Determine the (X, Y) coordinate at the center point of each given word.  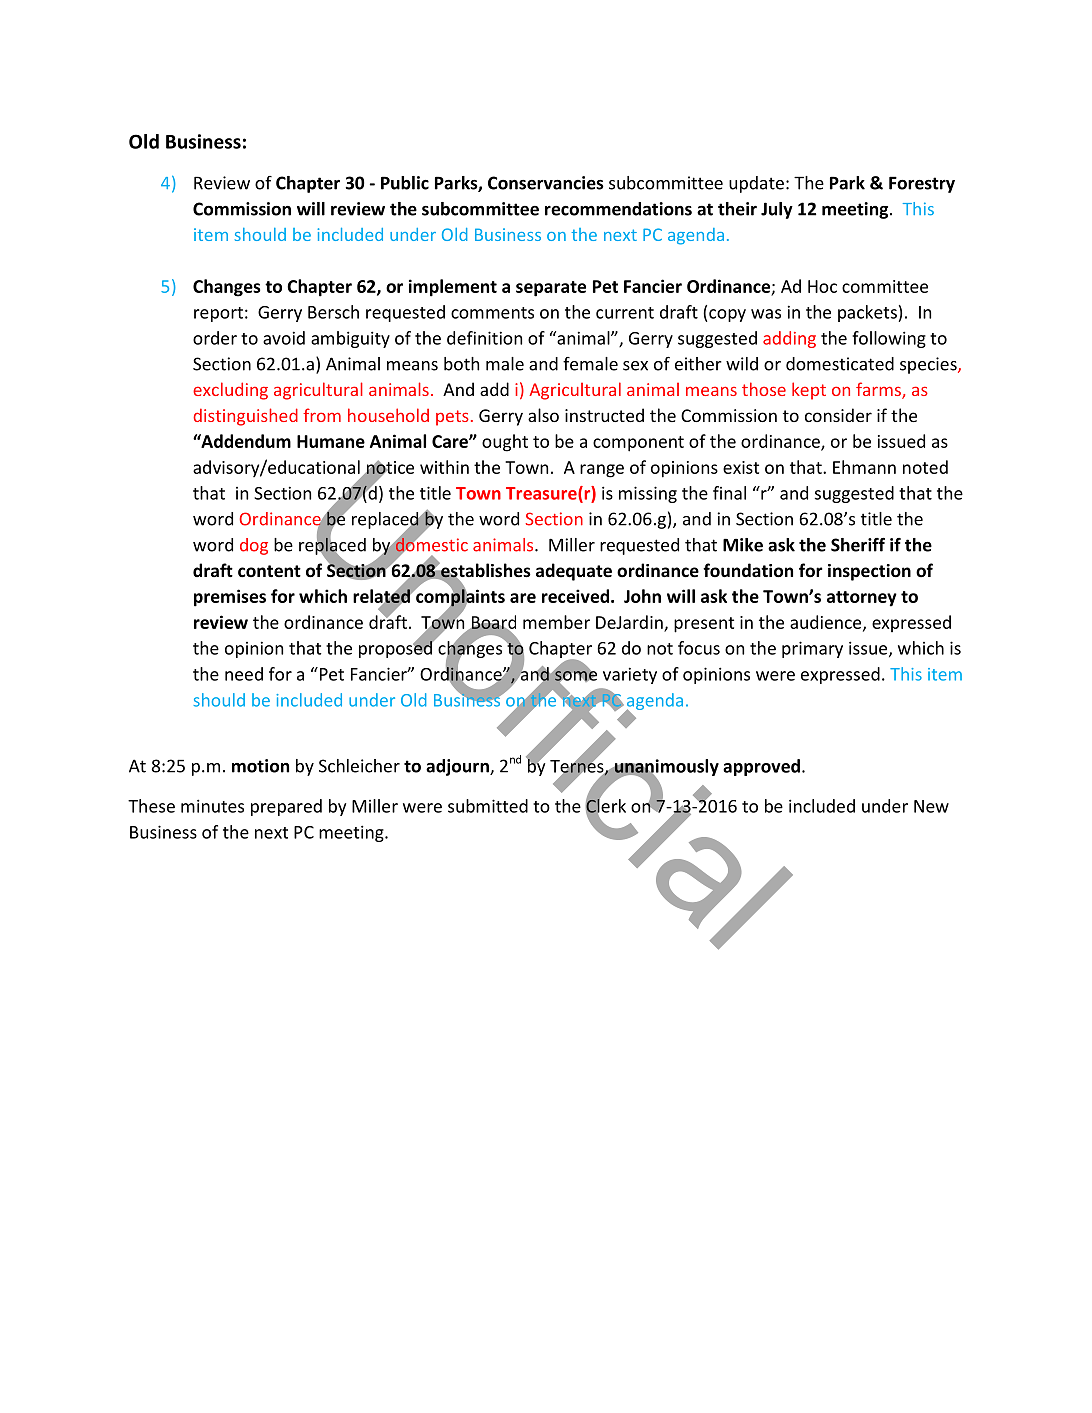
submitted (488, 806)
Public (405, 183)
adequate (574, 572)
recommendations (618, 209)
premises (230, 598)
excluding (230, 391)
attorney (862, 599)
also (543, 415)
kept (809, 391)
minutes (212, 806)
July (777, 210)
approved (761, 767)
